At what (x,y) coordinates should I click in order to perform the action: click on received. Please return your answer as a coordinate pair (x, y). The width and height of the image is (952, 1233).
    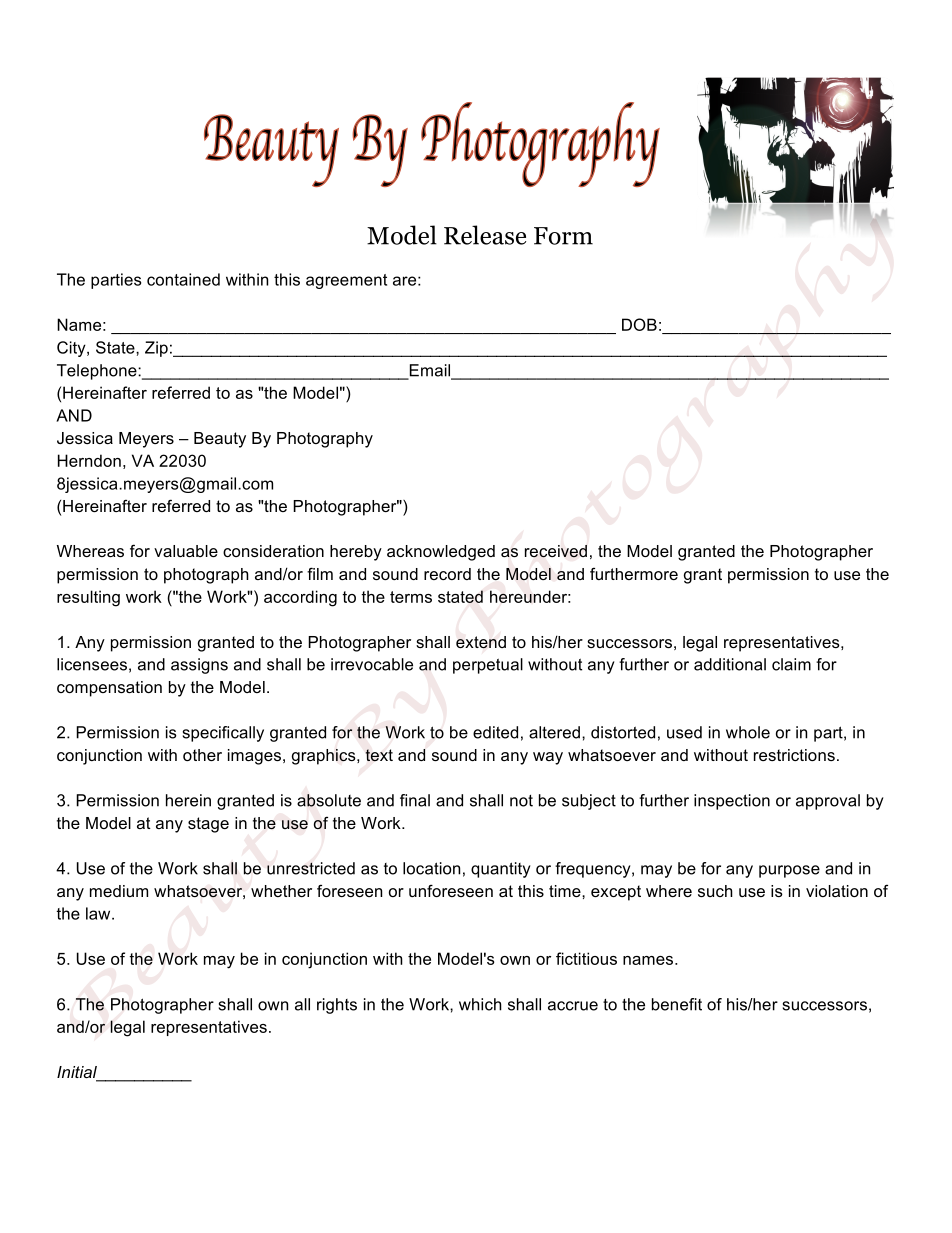
    Looking at the image, I should click on (556, 551).
